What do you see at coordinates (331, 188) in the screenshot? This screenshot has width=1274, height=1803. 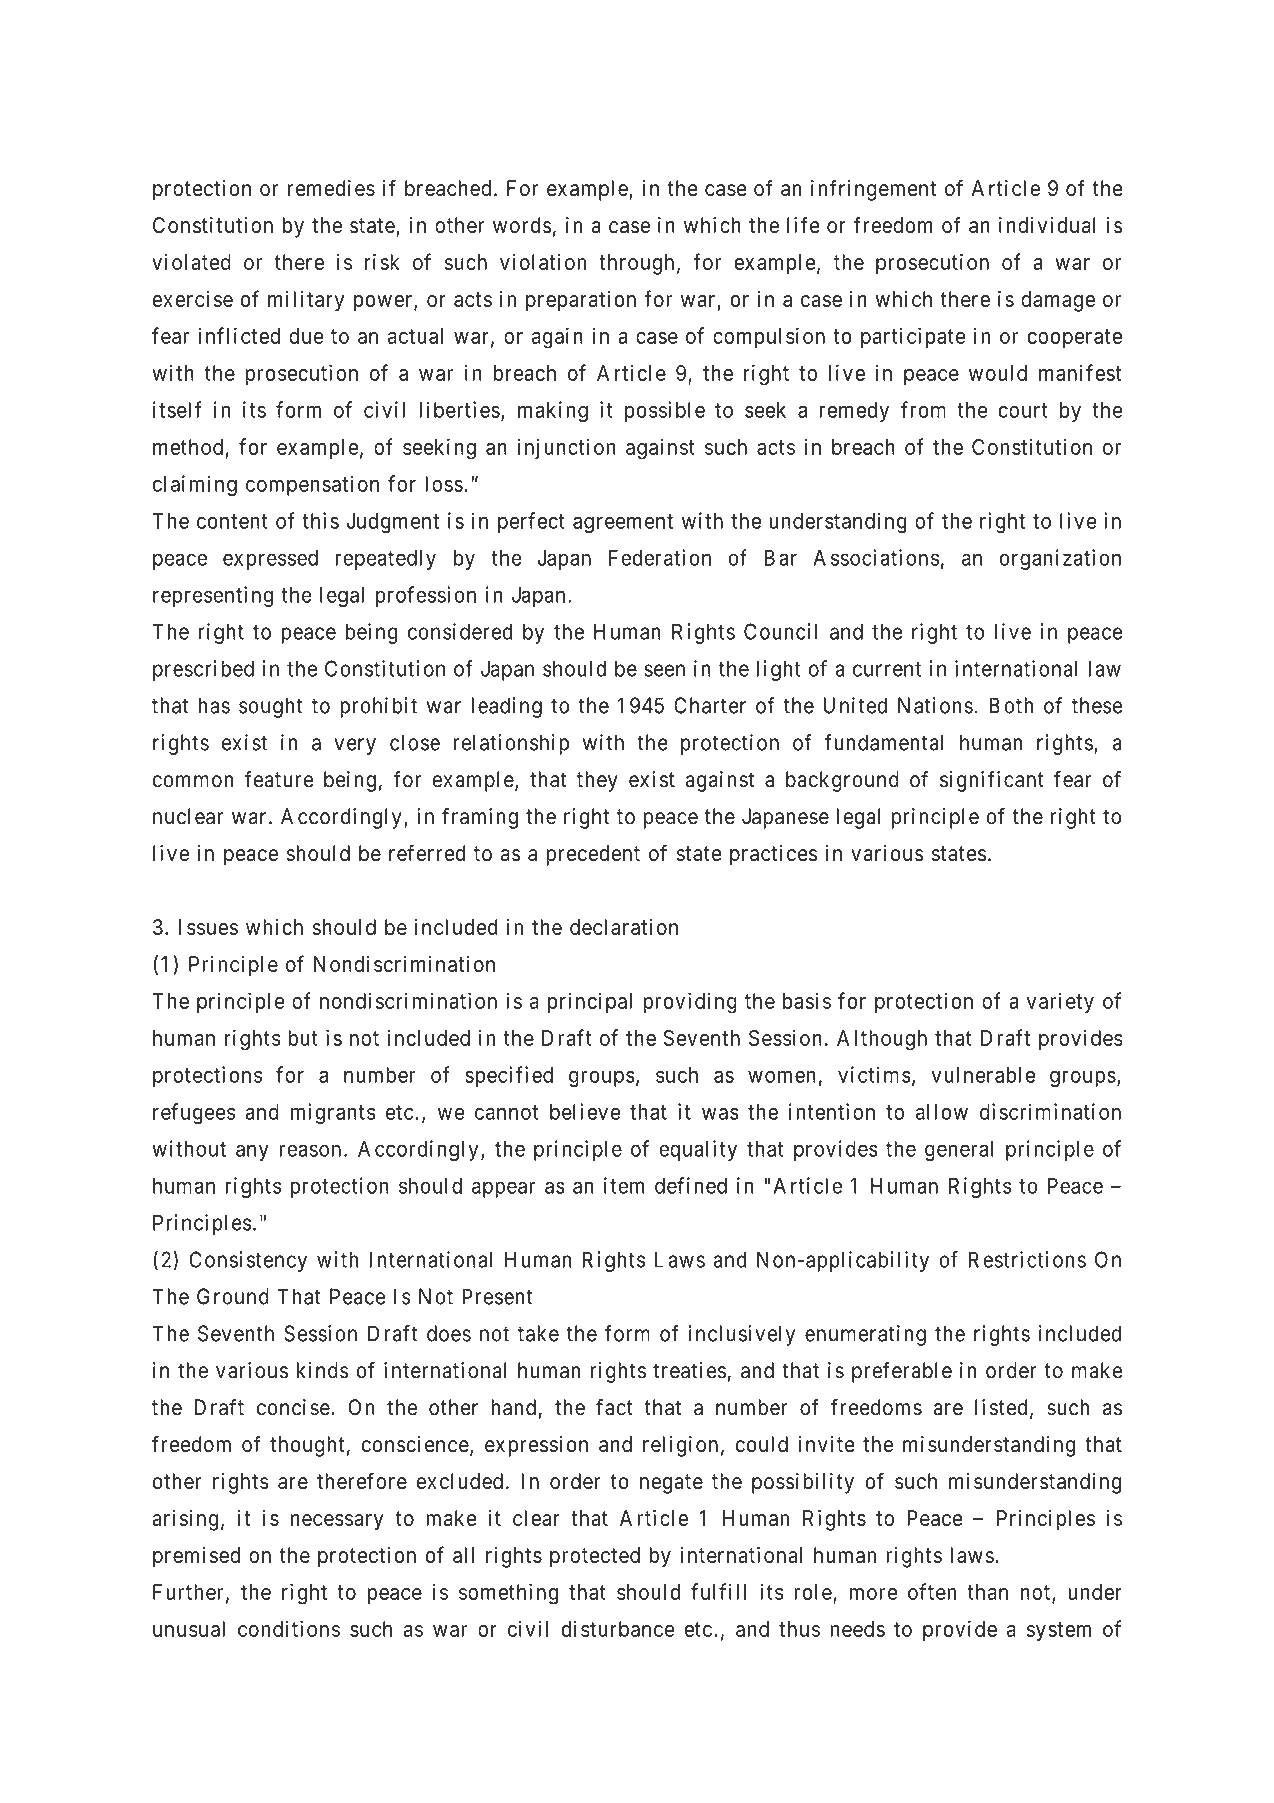 I see `remedies` at bounding box center [331, 188].
